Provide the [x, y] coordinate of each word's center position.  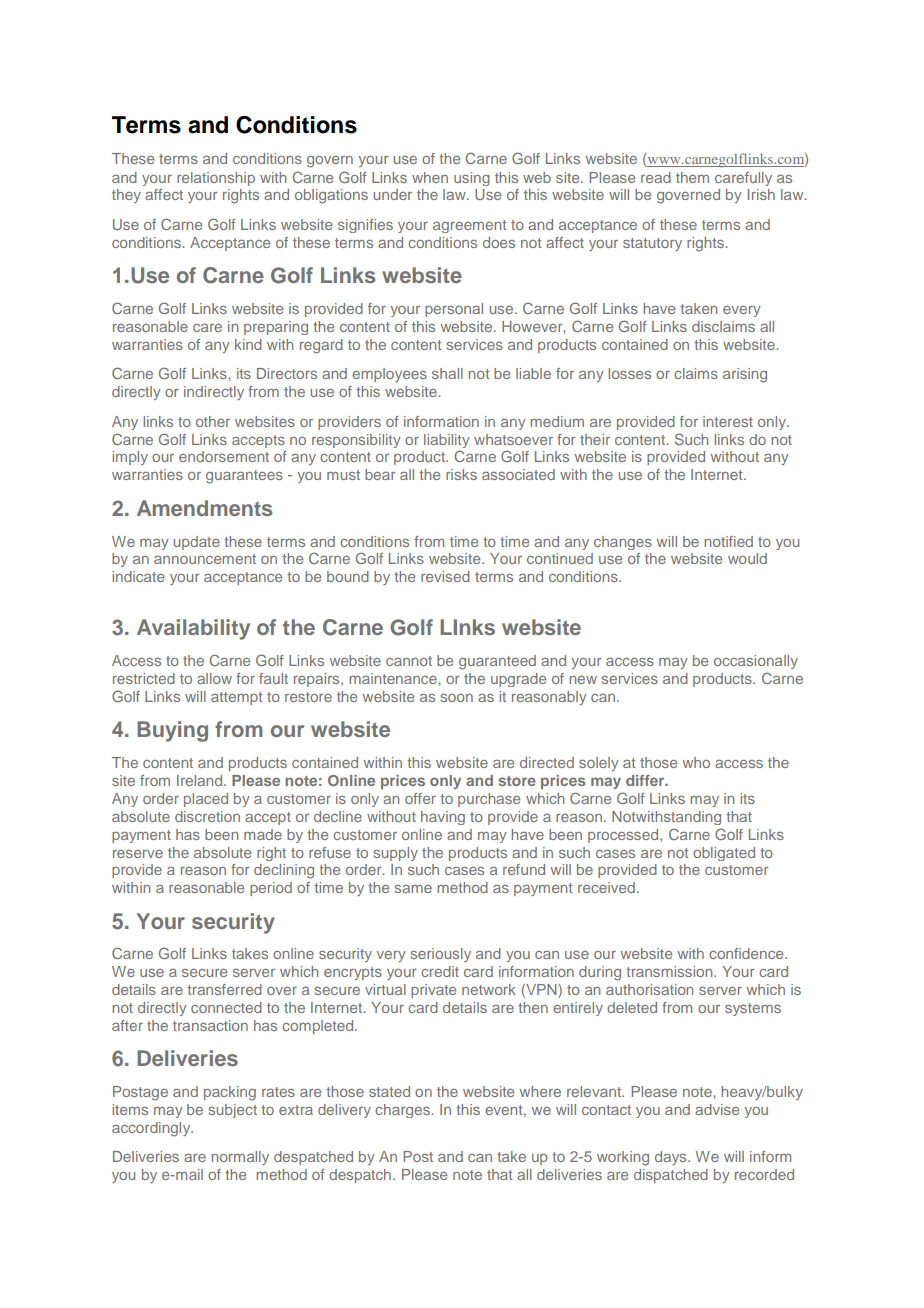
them [692, 177]
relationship [216, 179]
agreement [469, 226]
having [443, 818]
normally [240, 1158]
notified [728, 541]
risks [461, 474]
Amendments [204, 508]
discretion [207, 816]
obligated [724, 854]
